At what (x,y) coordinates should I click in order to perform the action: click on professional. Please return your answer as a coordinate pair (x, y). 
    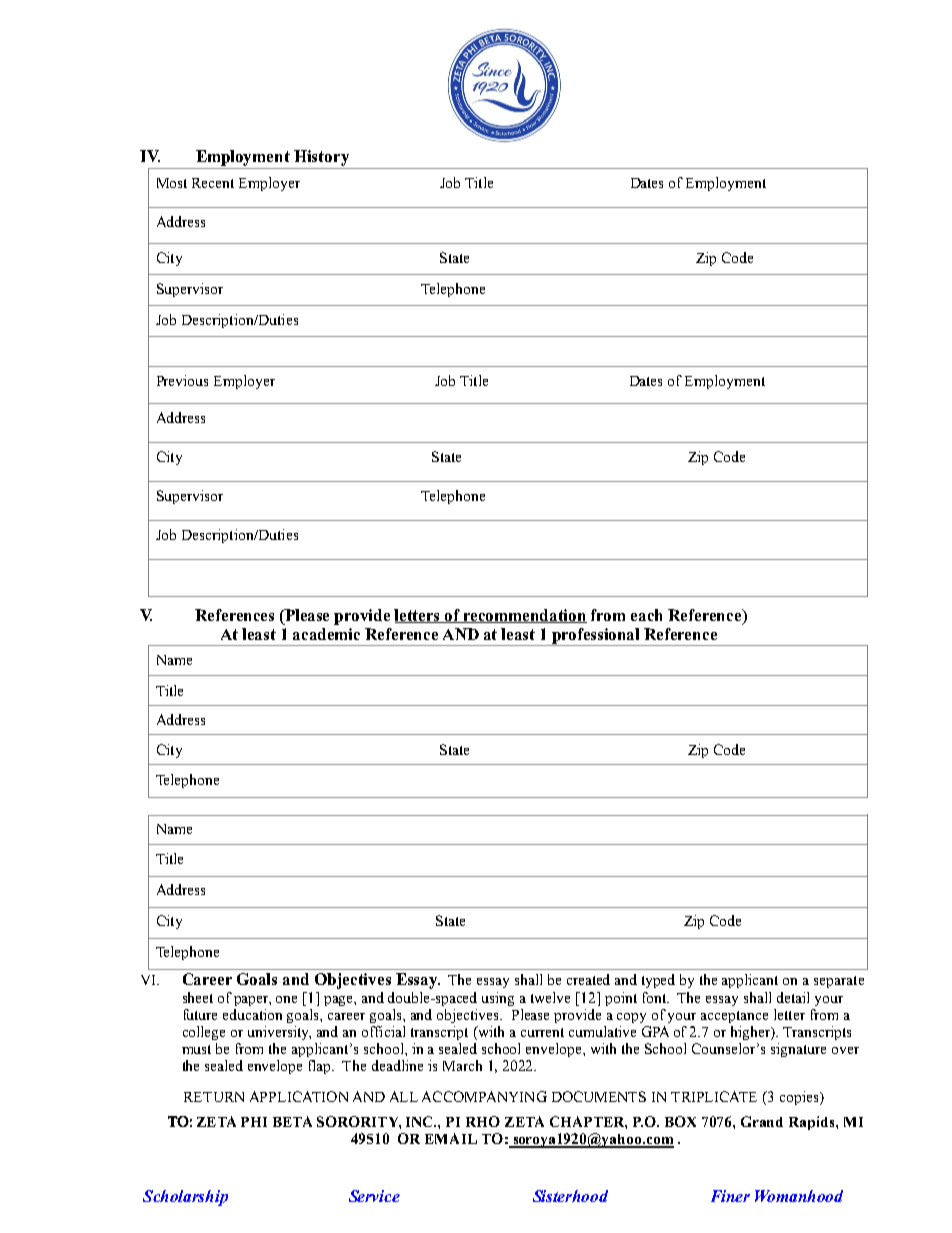
    Looking at the image, I should click on (596, 637).
